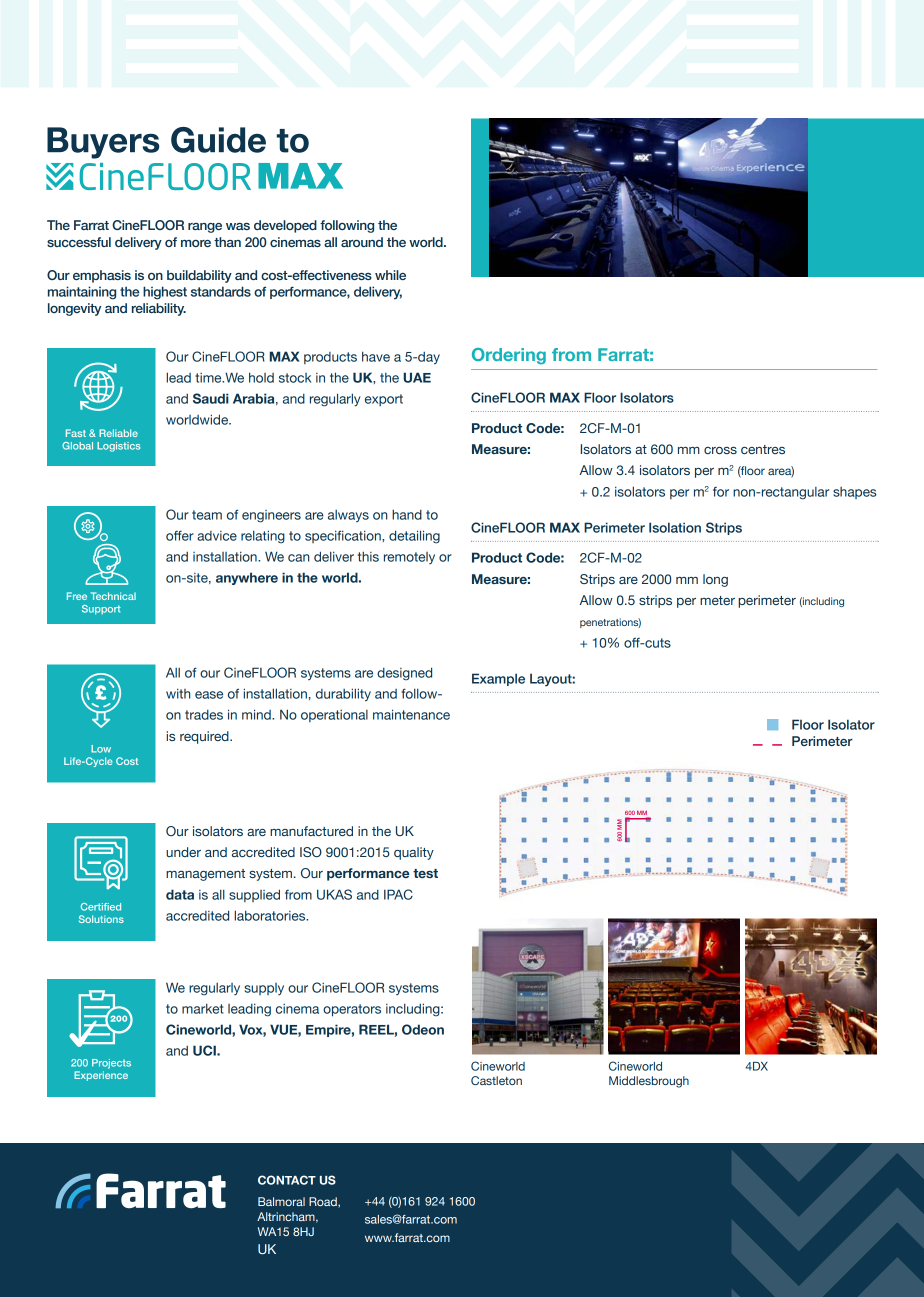 The image size is (924, 1297). Describe the element at coordinates (414, 853) in the screenshot. I see `quality` at that location.
